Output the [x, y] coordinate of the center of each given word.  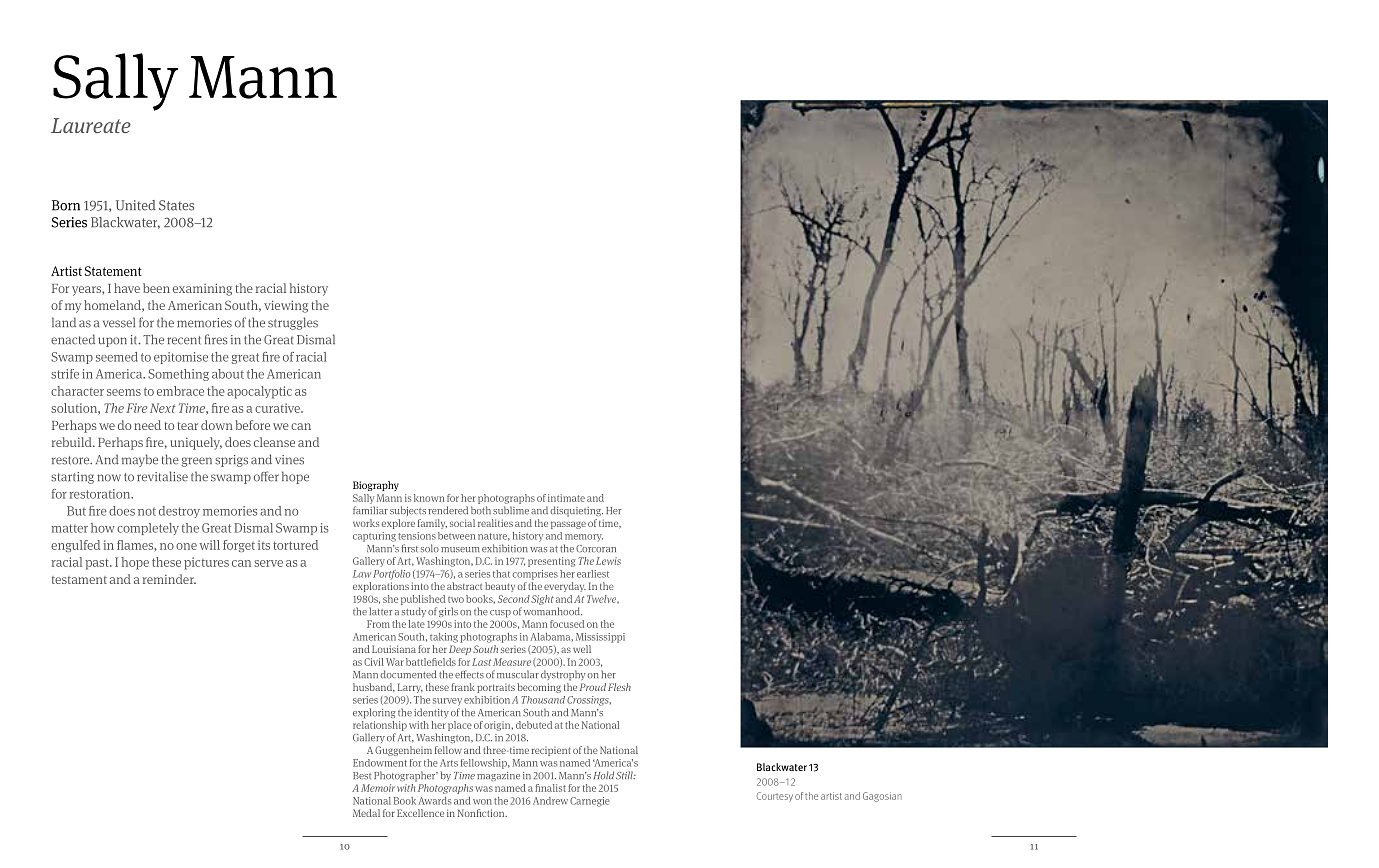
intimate [566, 498]
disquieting [577, 511]
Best [362, 775]
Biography [376, 486]
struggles [293, 323]
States [176, 205]
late [416, 624]
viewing [286, 306]
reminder [169, 579]
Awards [434, 801]
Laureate [91, 125]
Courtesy [775, 796]
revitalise [162, 476]
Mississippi [600, 638]
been [156, 288]
